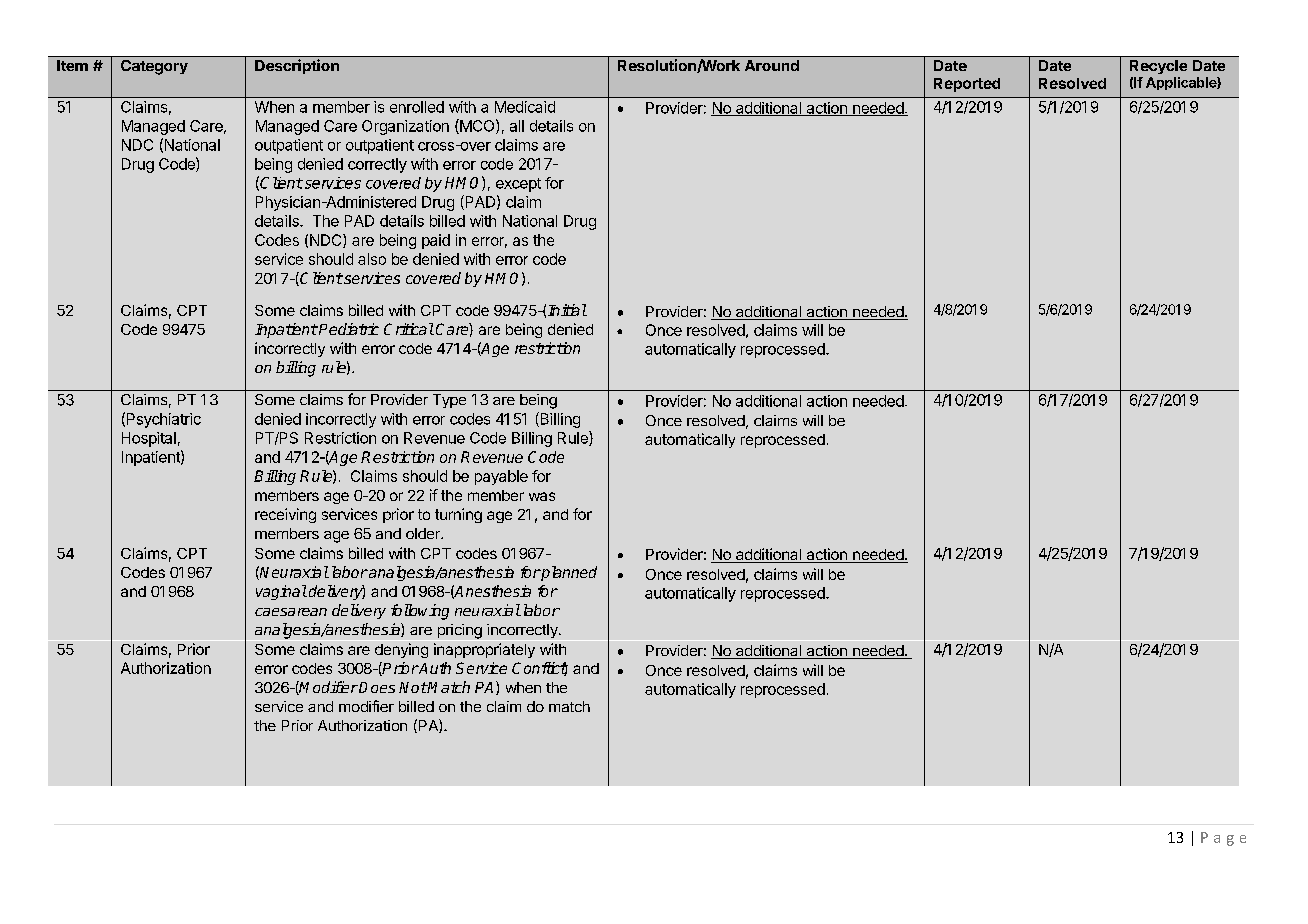  Describe the element at coordinates (372, 259) in the document. I see `also` at that location.
